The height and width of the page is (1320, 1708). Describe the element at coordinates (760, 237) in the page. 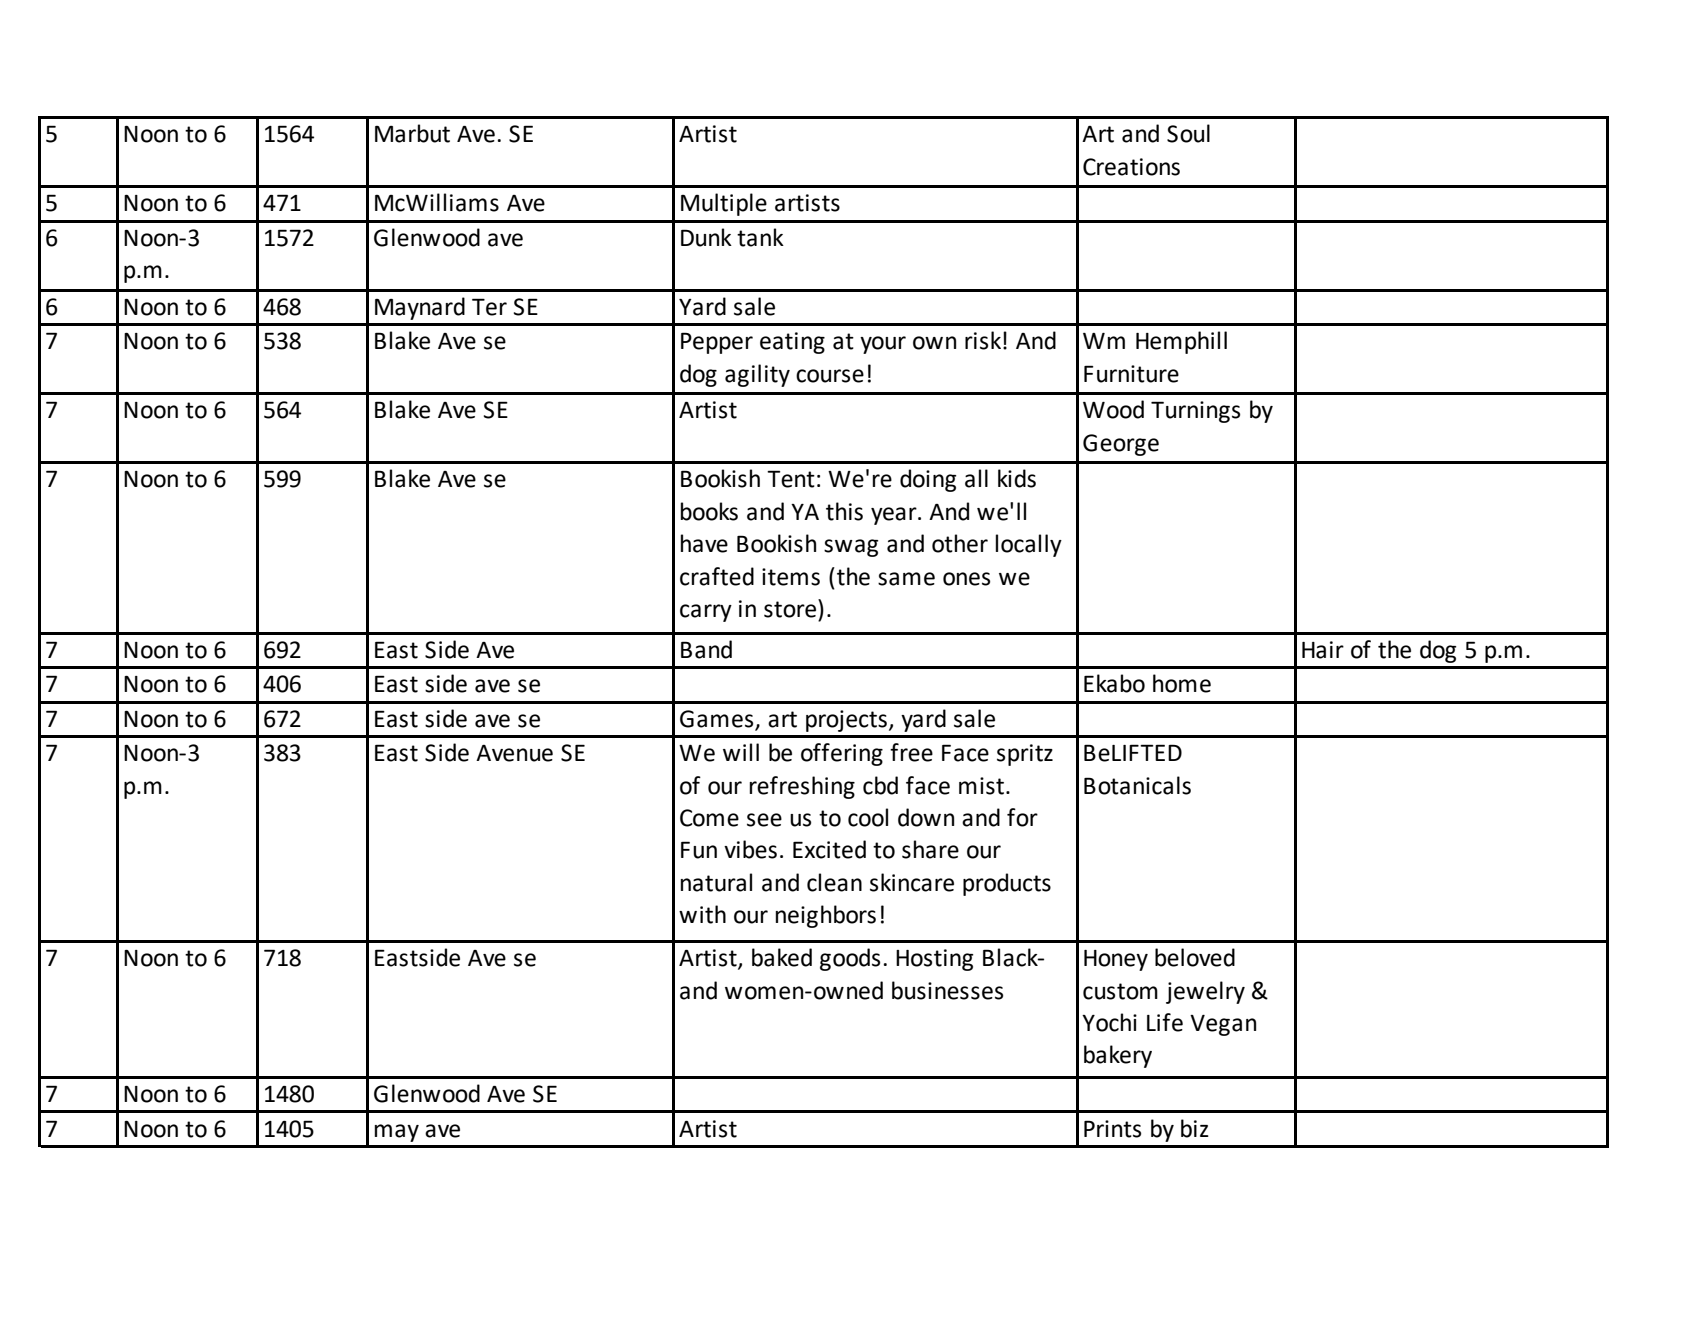

I see `tank` at that location.
